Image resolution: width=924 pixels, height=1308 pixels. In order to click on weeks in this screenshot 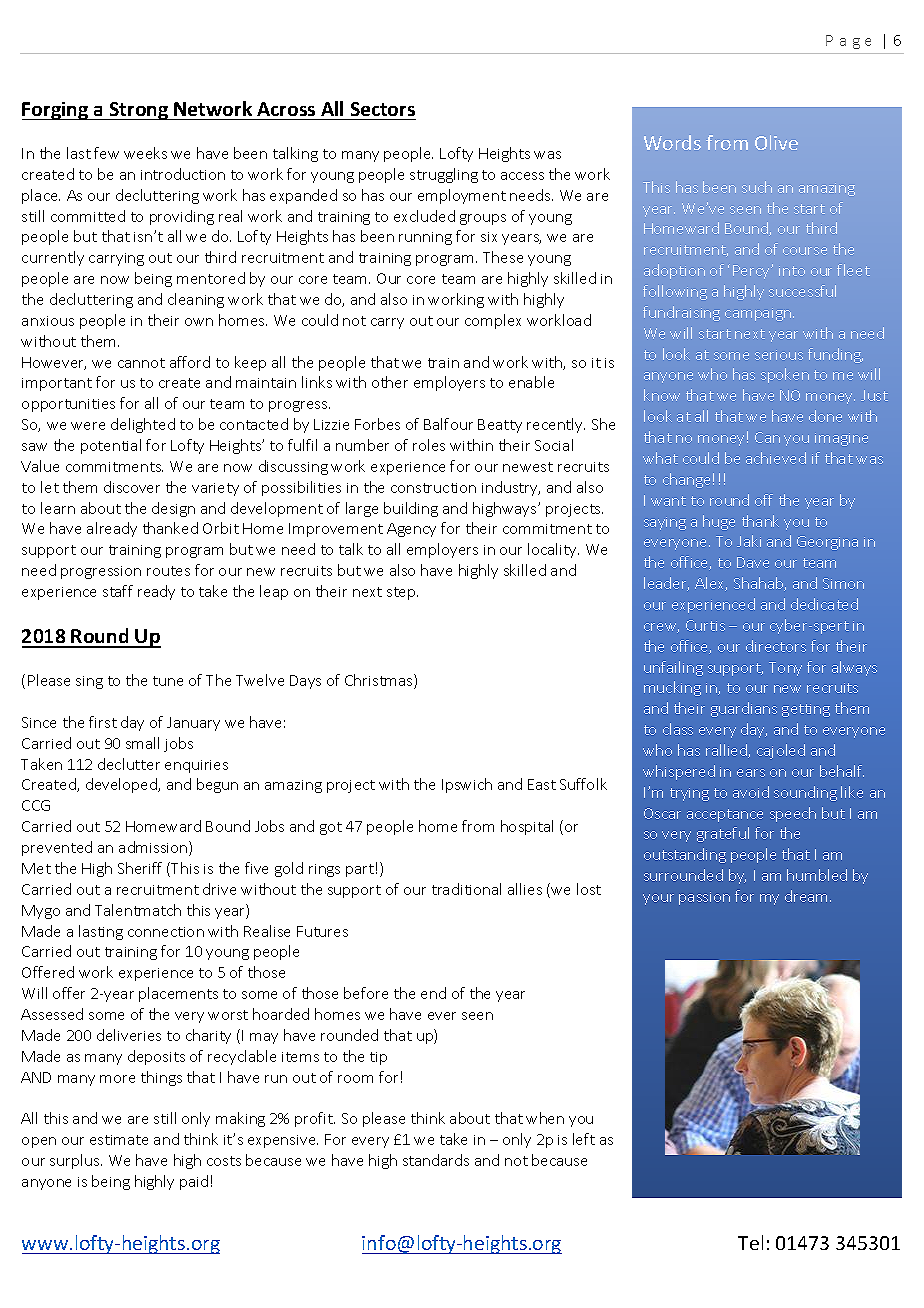, I will do `click(145, 153)`.
